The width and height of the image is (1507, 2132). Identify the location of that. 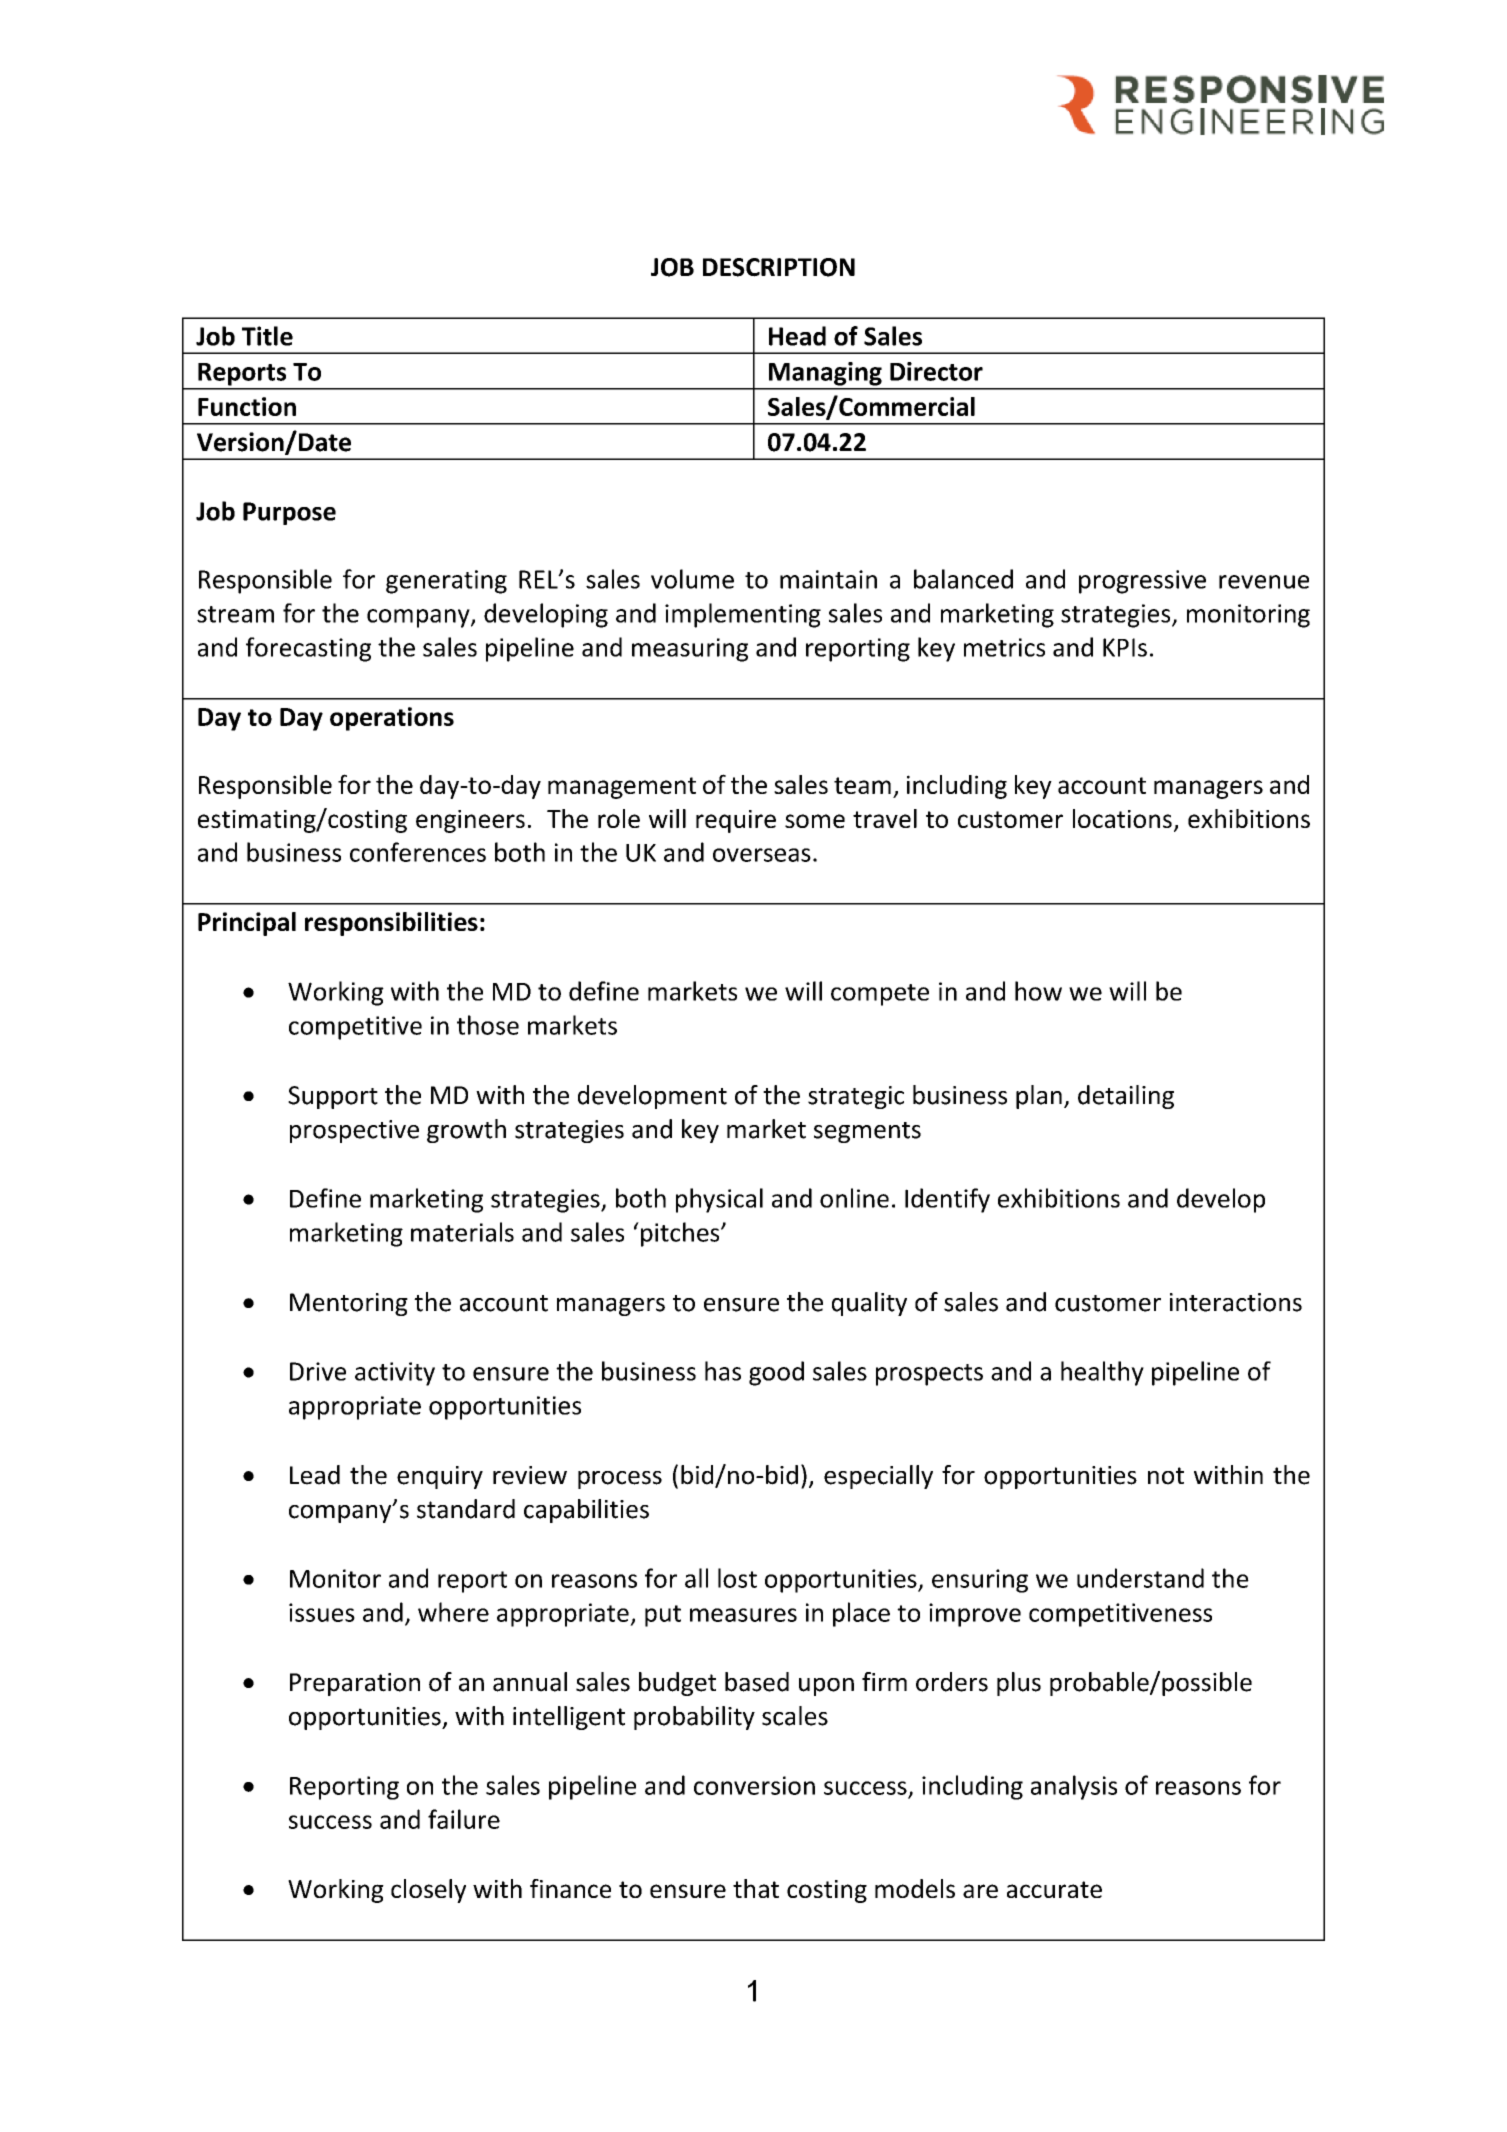
(756, 1888).
